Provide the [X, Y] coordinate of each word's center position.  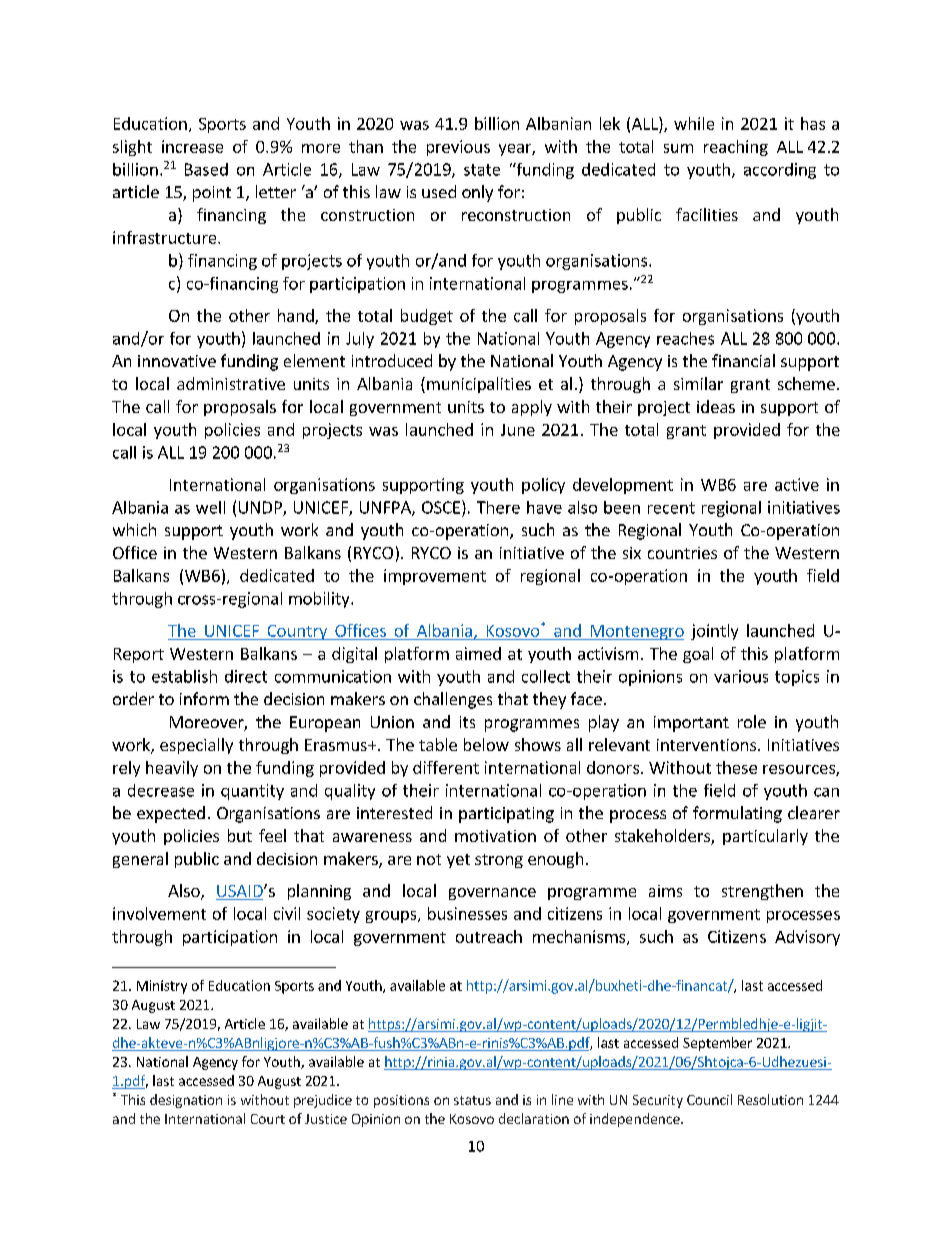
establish [184, 676]
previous [458, 148]
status [472, 1100]
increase [192, 146]
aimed [478, 653]
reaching [736, 148]
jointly [714, 632]
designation [186, 1101]
